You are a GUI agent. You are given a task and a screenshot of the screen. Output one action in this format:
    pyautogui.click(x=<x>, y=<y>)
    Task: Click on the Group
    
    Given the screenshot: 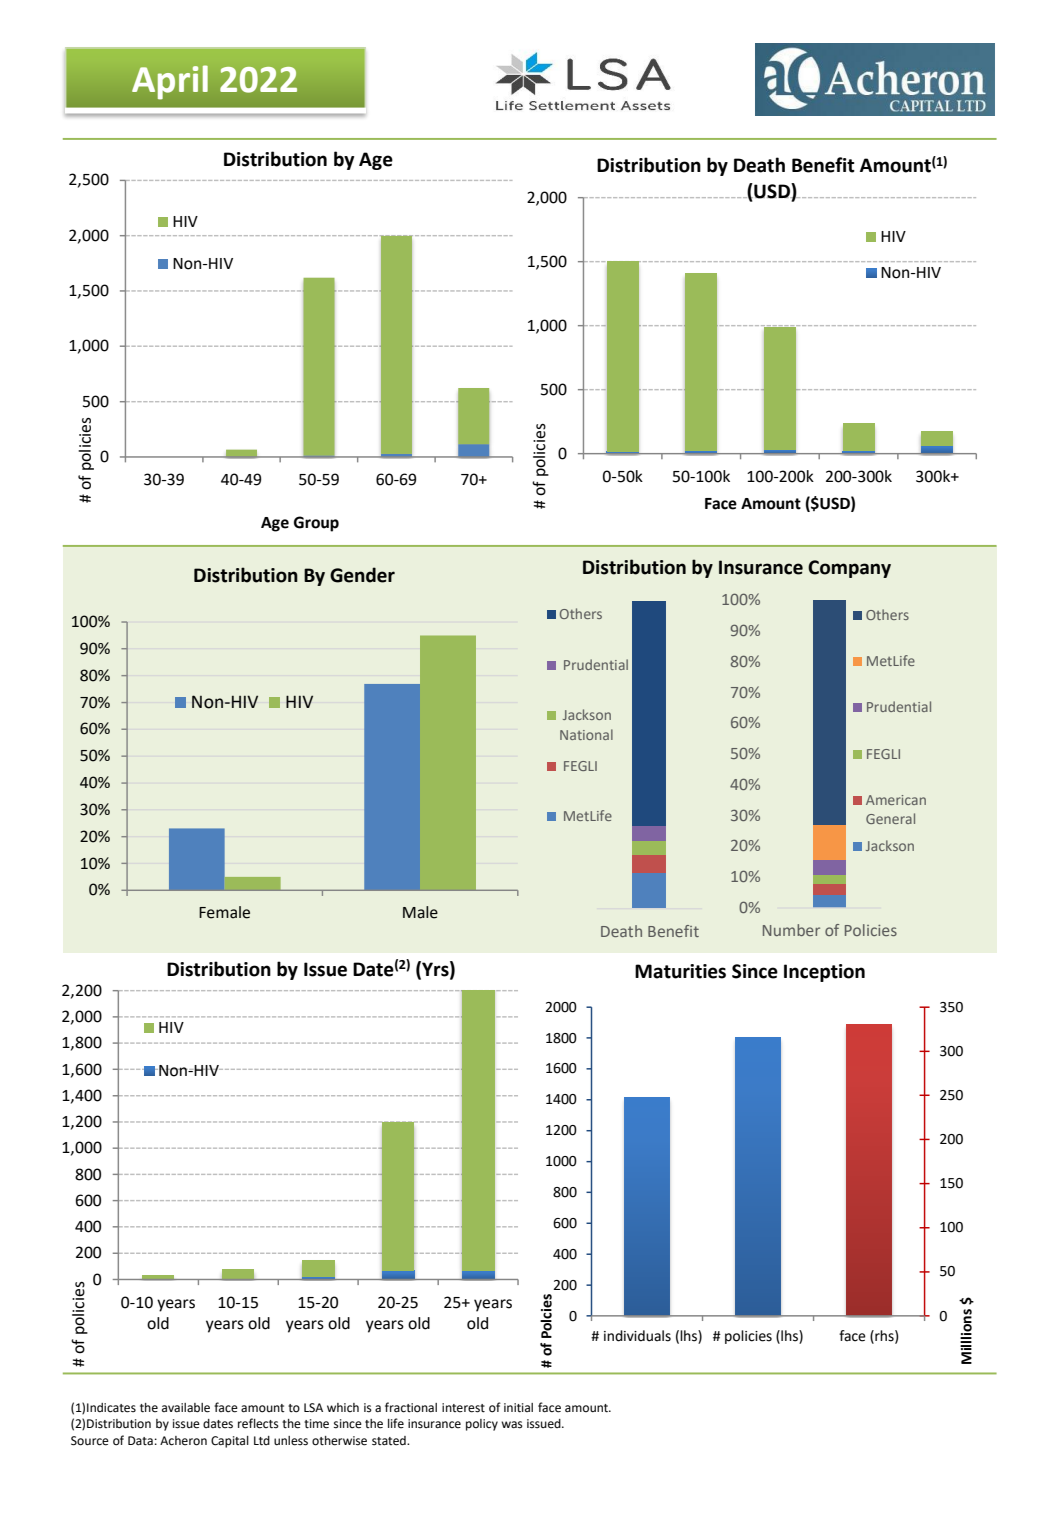 What is the action you would take?
    pyautogui.click(x=316, y=524)
